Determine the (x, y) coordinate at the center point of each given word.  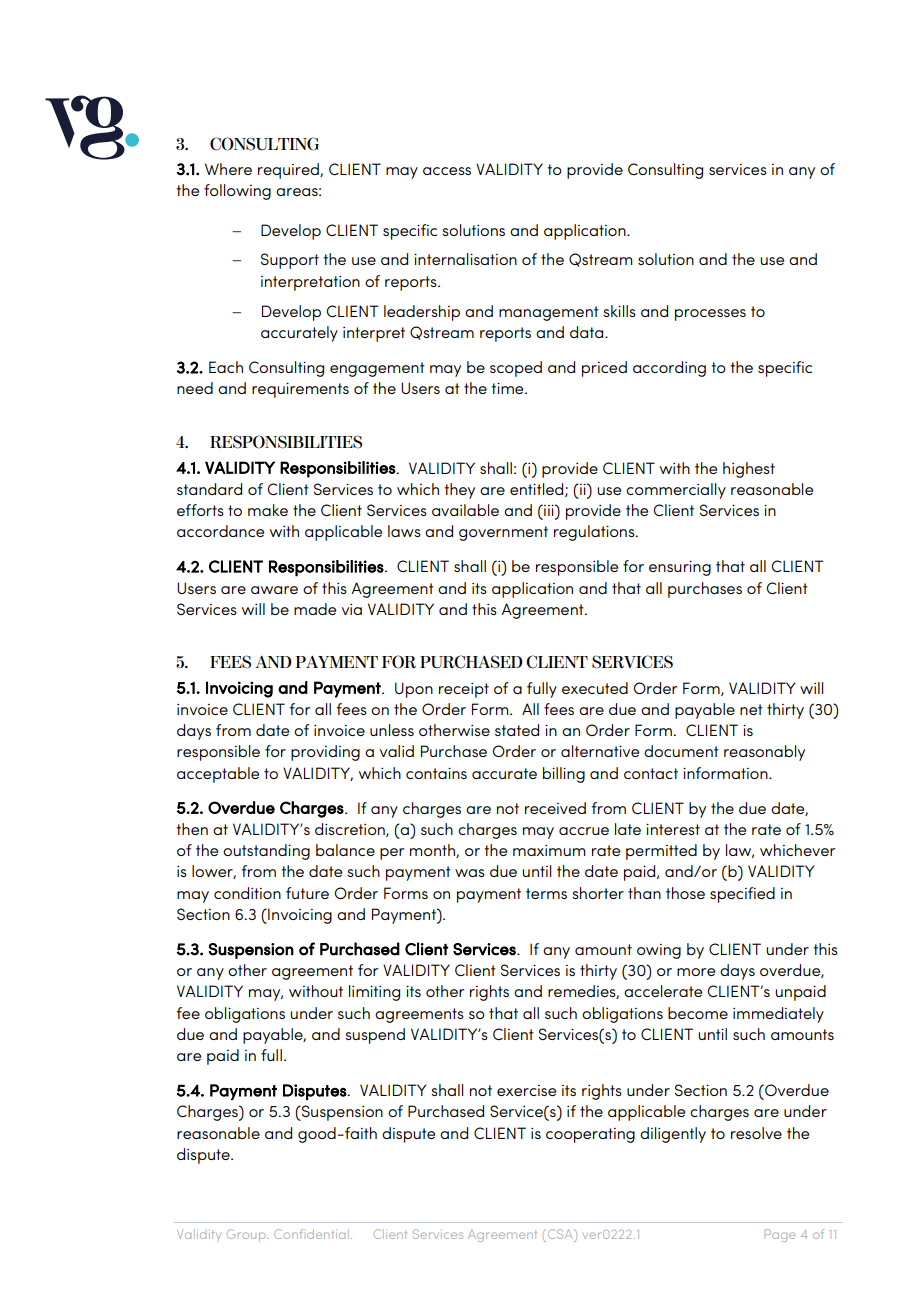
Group (247, 1235)
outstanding (266, 852)
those (685, 893)
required (289, 171)
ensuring (680, 568)
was (470, 873)
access (447, 171)
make (268, 510)
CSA (560, 1235)
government (503, 533)
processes (710, 315)
